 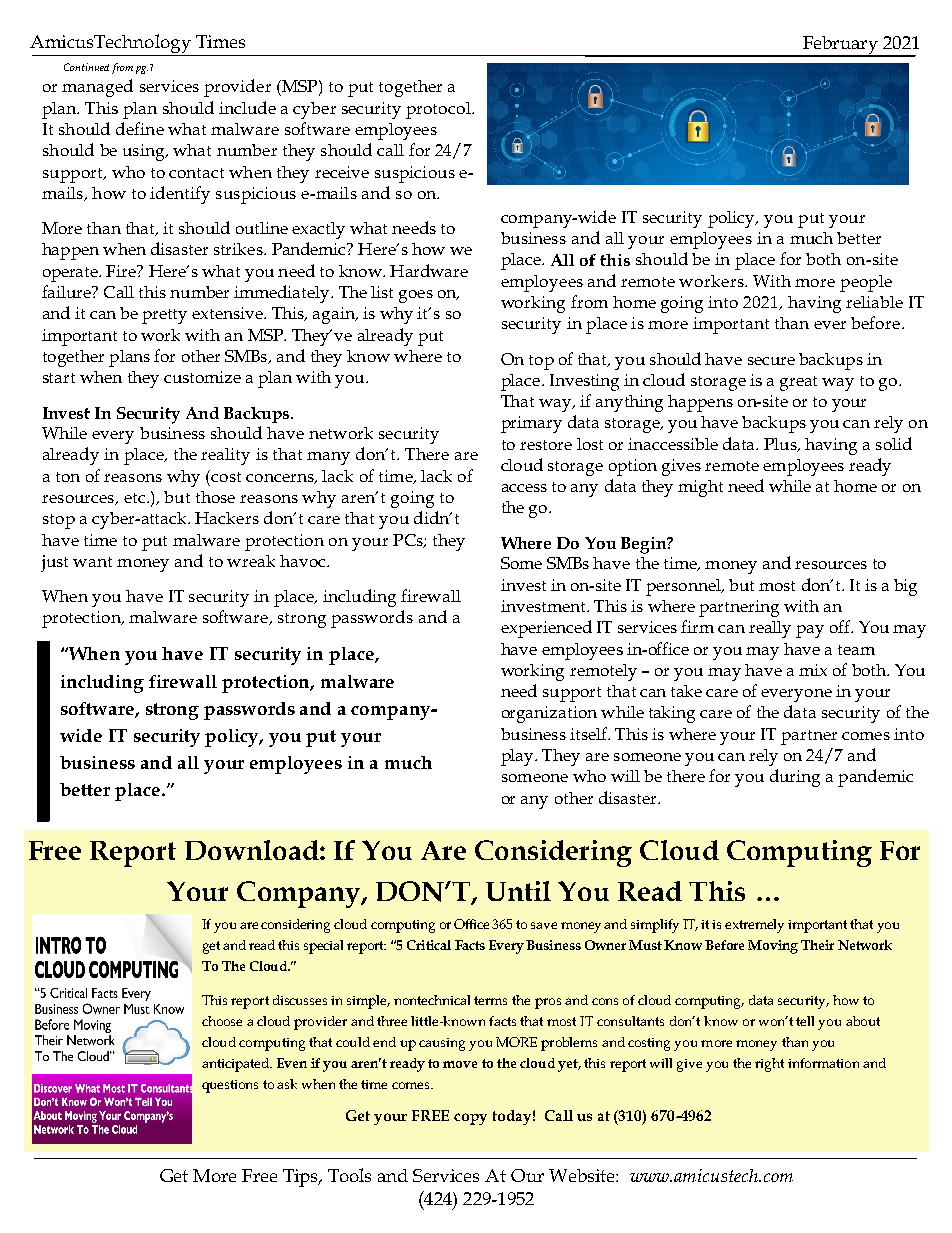 What do you see at coordinates (97, 88) in the page?
I see `managed` at bounding box center [97, 88].
